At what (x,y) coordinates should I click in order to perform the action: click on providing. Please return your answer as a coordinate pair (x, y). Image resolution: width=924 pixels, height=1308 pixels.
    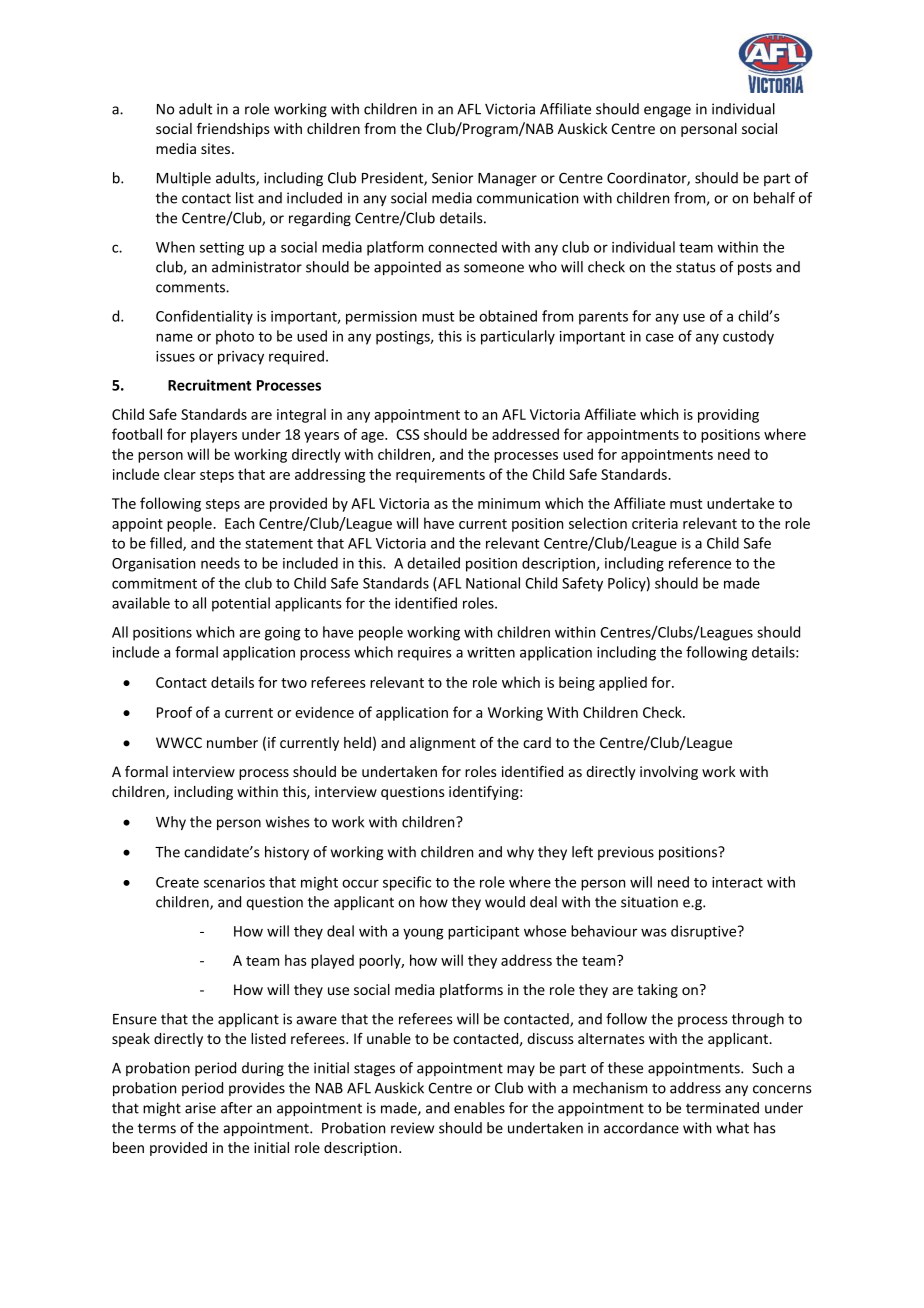
    Looking at the image, I should click on (728, 415).
